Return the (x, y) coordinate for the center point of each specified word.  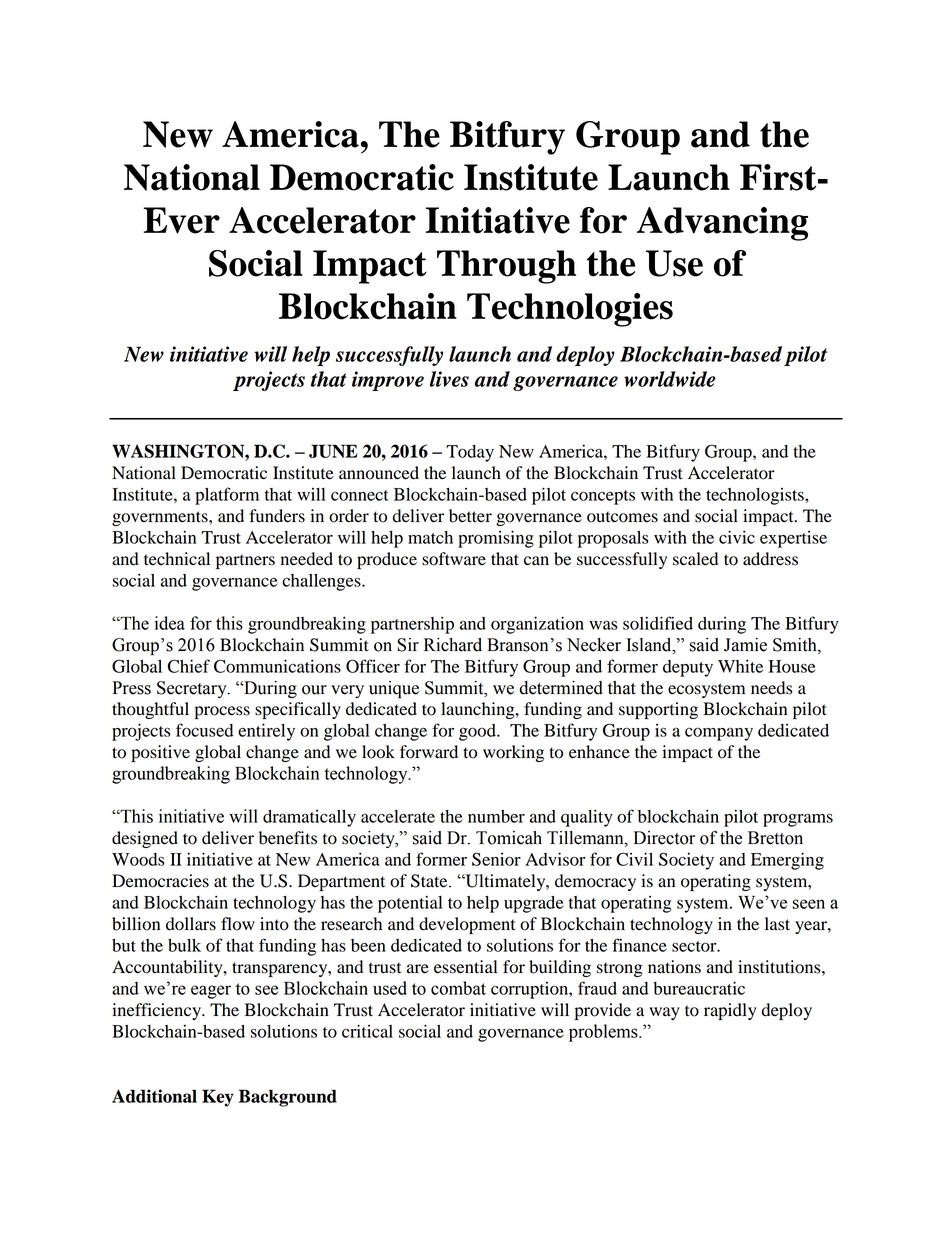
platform (227, 496)
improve (388, 381)
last (777, 924)
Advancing (722, 224)
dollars (191, 924)
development (467, 925)
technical (177, 559)
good (478, 732)
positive (160, 753)
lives (449, 379)
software (454, 559)
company (719, 734)
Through (506, 267)
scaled (695, 559)
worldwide (669, 379)
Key (218, 1098)
